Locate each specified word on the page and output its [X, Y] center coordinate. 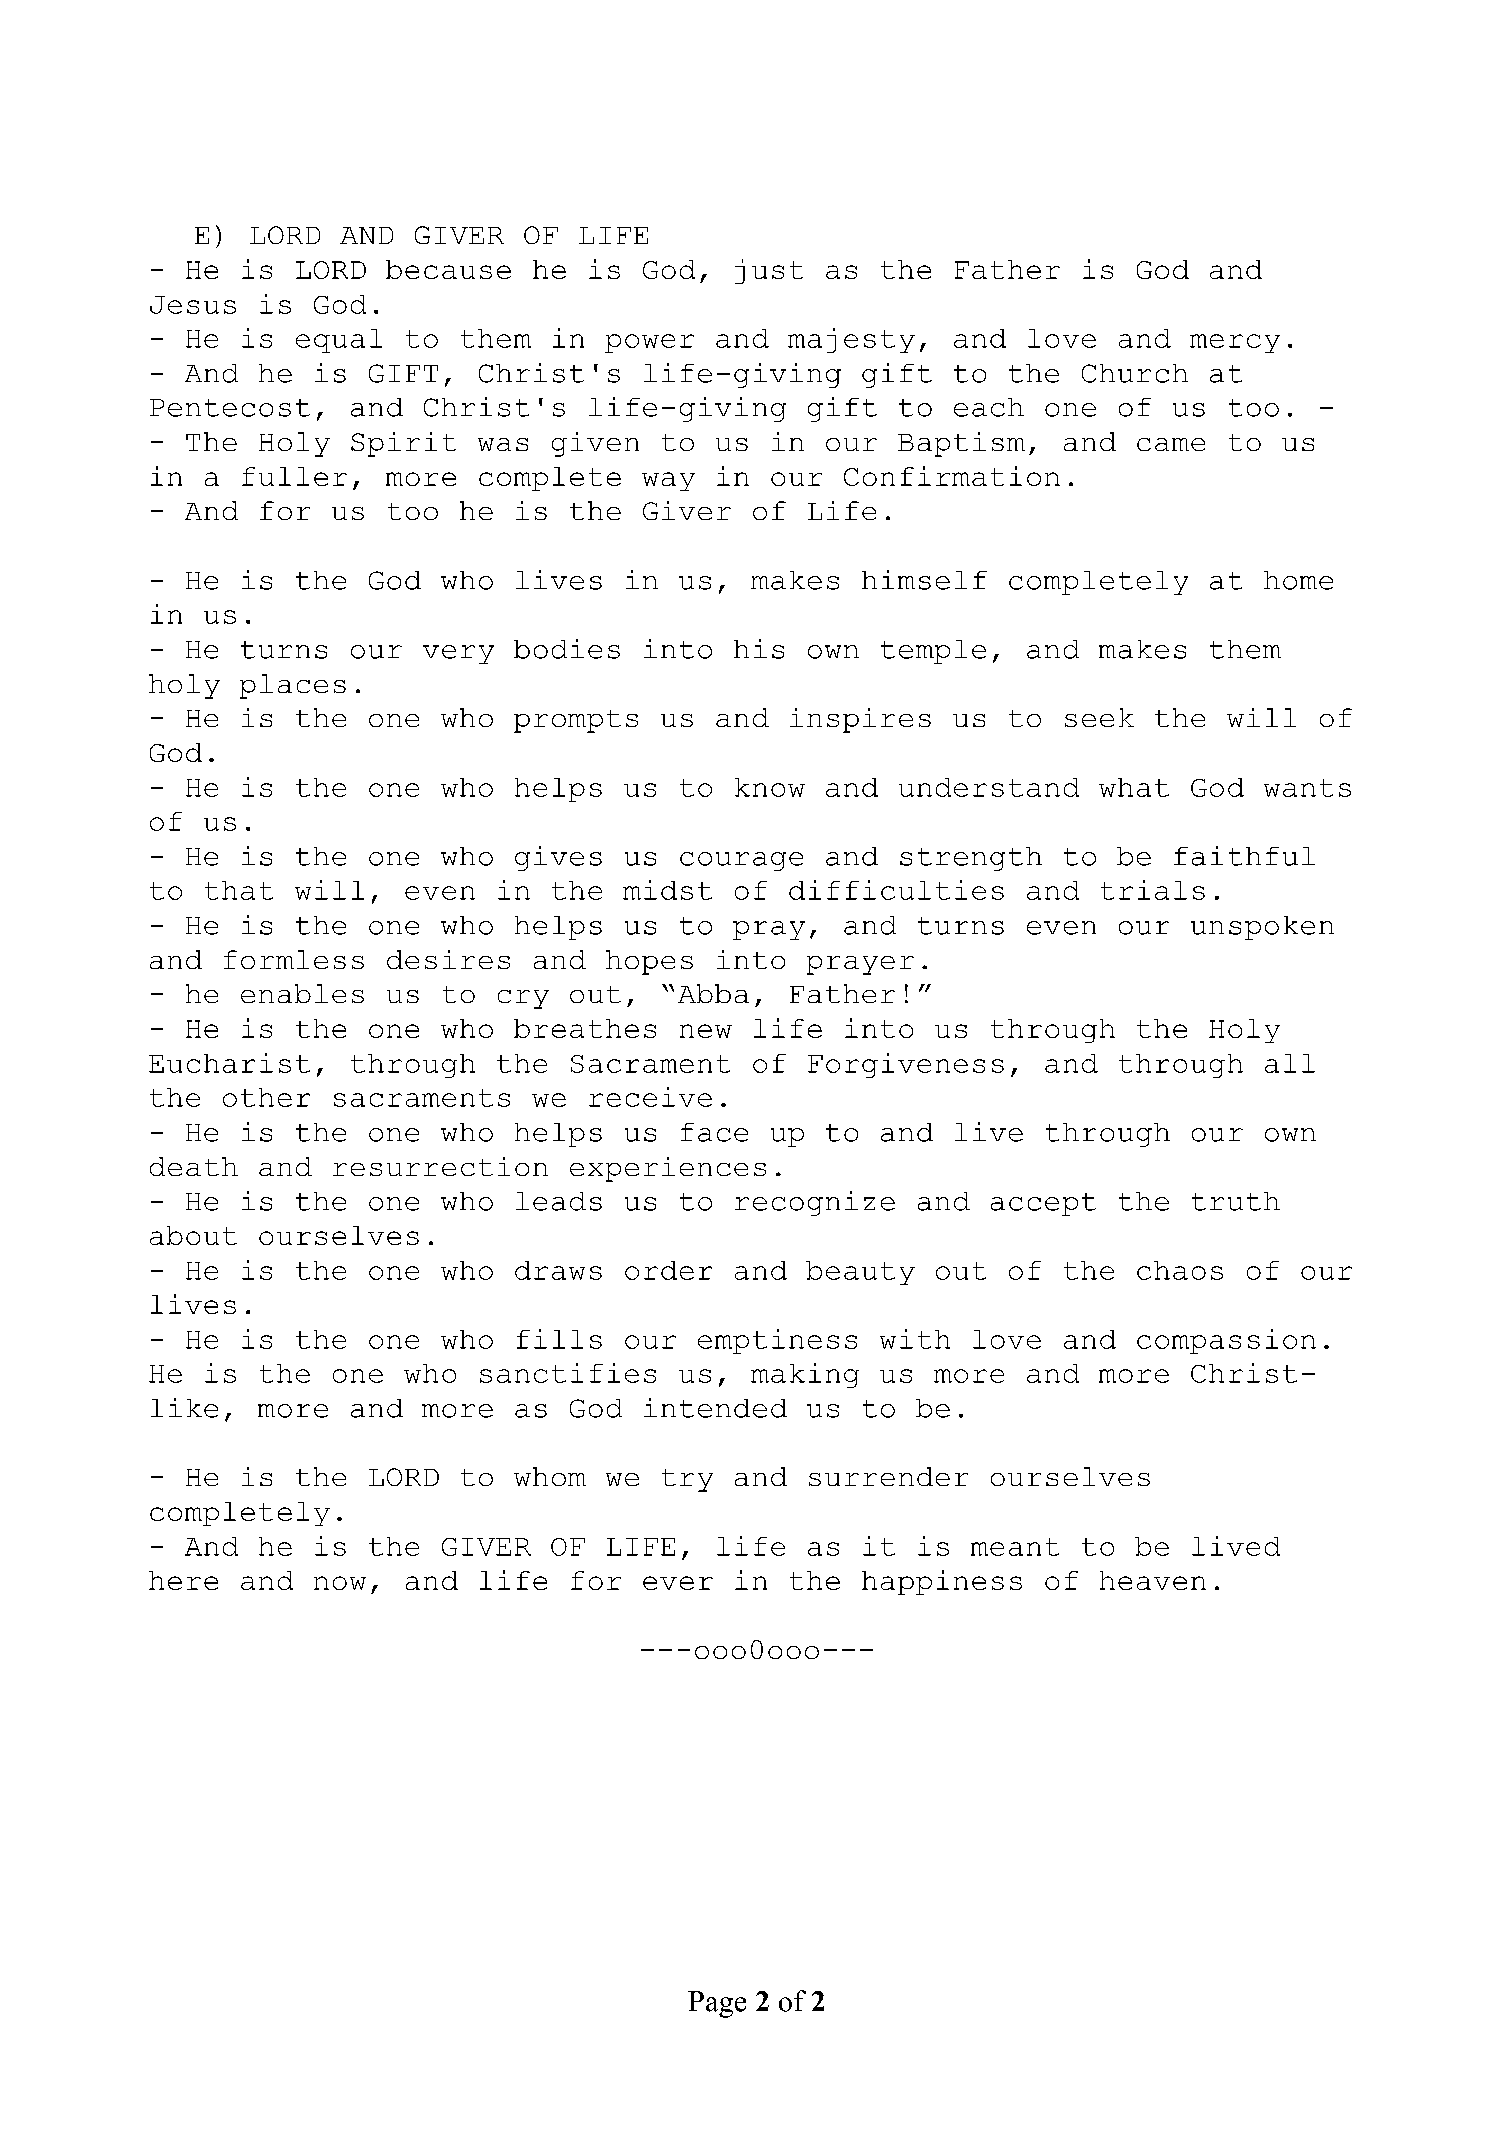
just [769, 271]
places [293, 686]
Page [717, 2004]
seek [1099, 717]
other [266, 1097]
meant [1015, 1547]
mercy [1235, 343]
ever [678, 1583]
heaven [1153, 1580]
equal [339, 341]
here [183, 1580]
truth [1236, 1201]
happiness [942, 1582]
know [770, 787]
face [714, 1132]
